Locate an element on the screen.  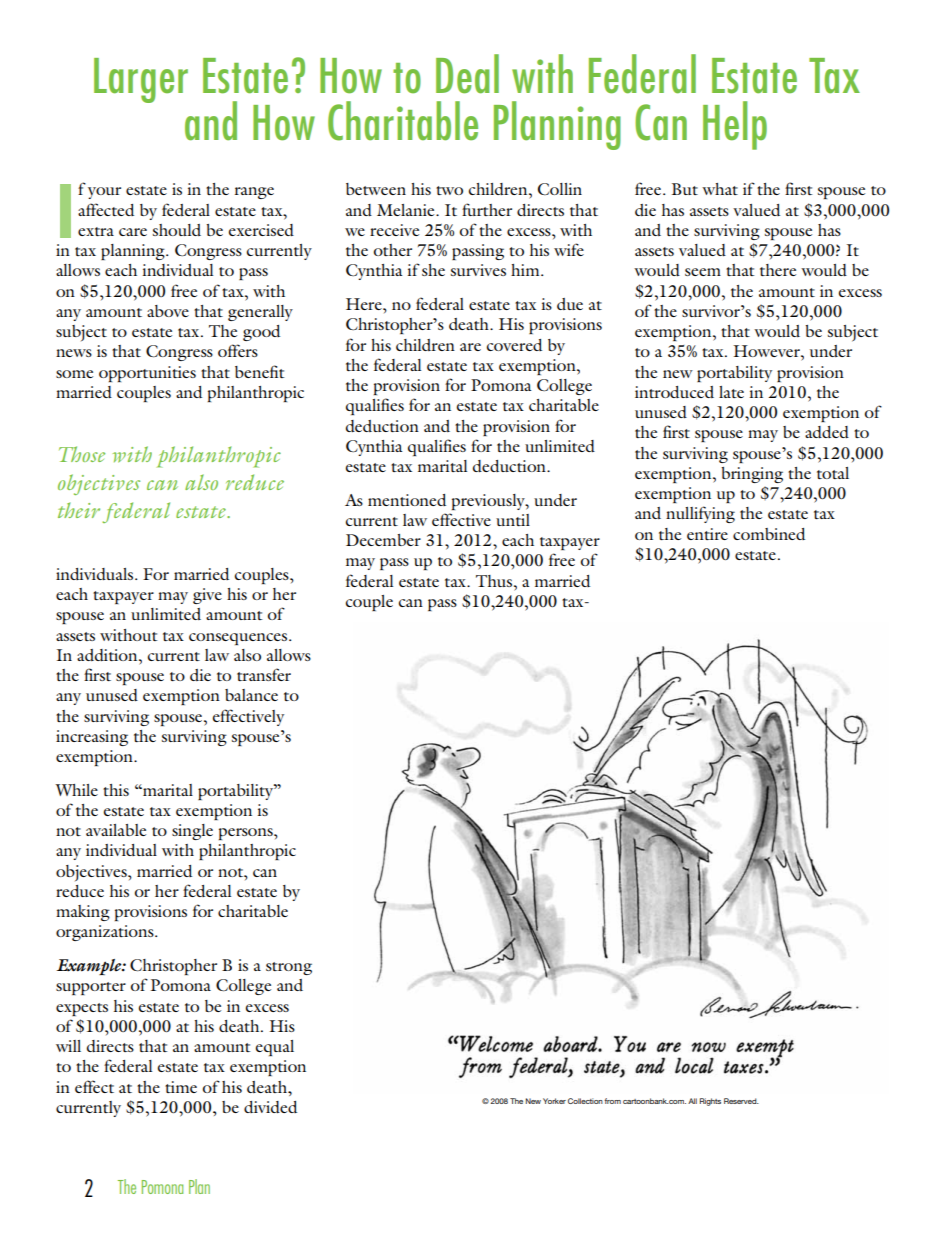
Rights is located at coordinates (710, 1102).
